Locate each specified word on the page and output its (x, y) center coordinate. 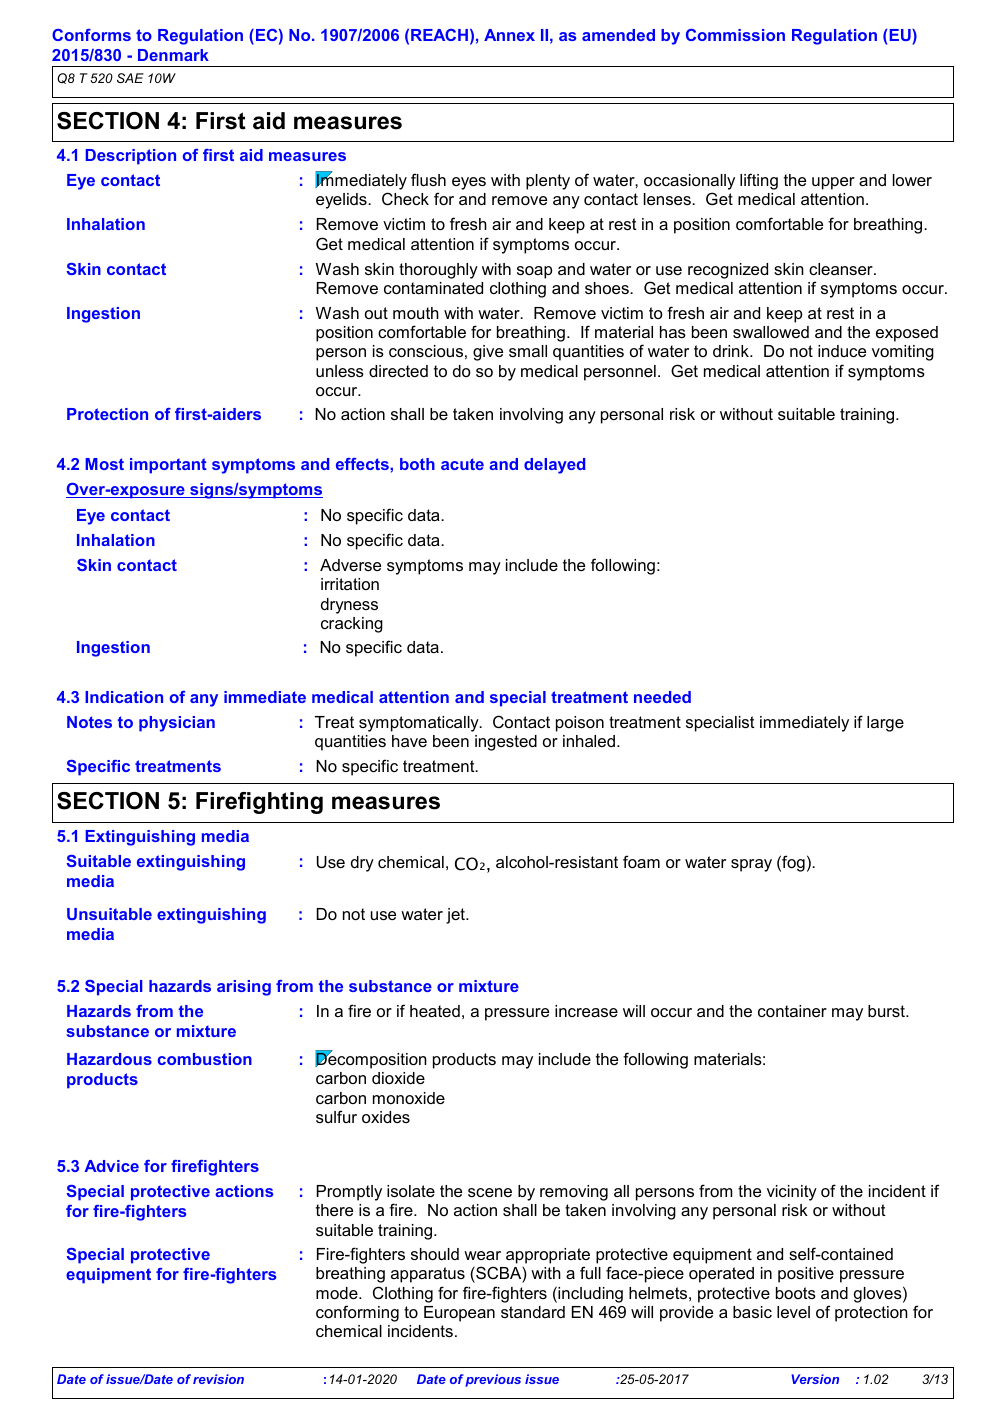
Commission (735, 35)
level (793, 1312)
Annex (509, 35)
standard (533, 1312)
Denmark (173, 55)
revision (218, 1379)
